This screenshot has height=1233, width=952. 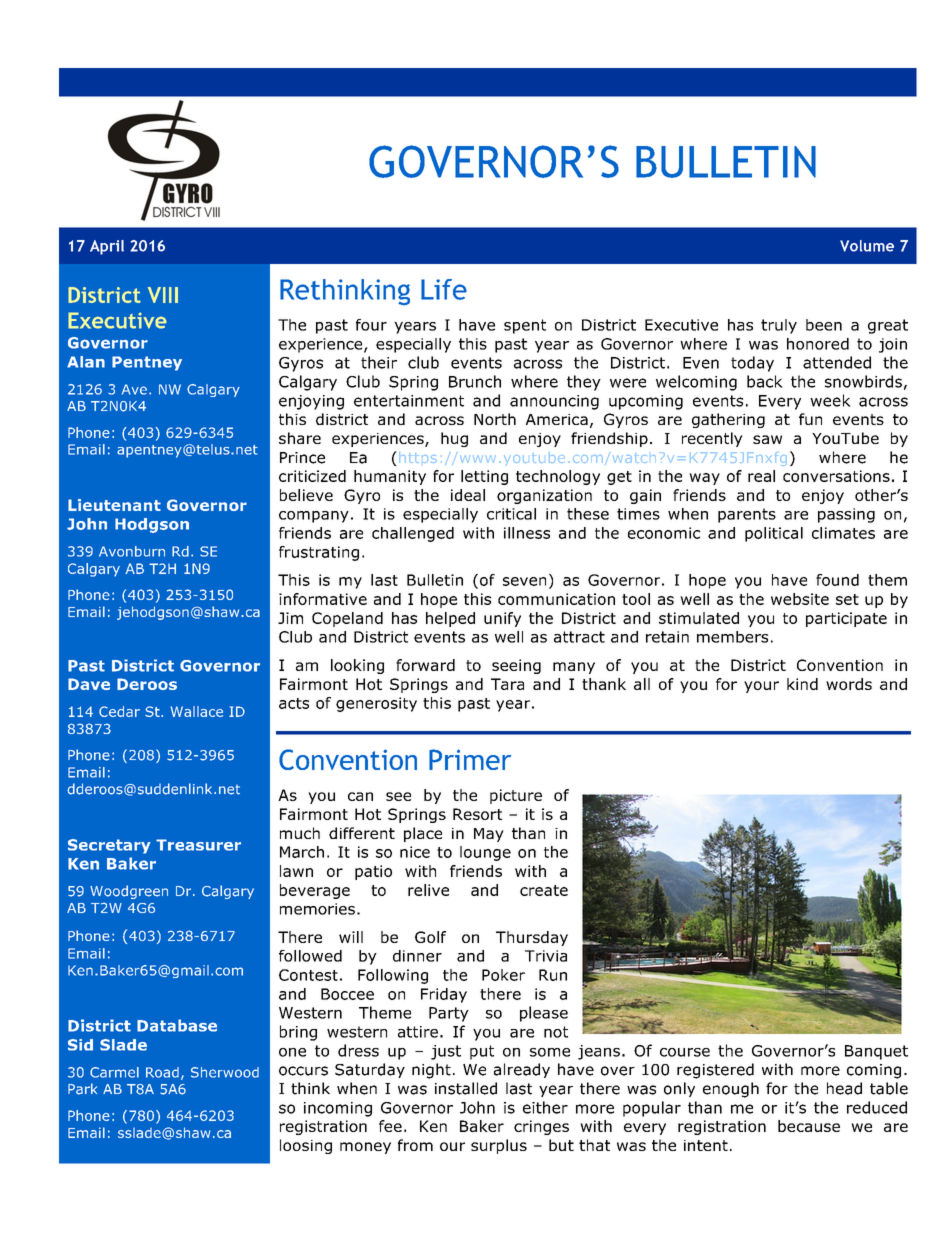 What do you see at coordinates (809, 1126) in the screenshot?
I see `because` at bounding box center [809, 1126].
